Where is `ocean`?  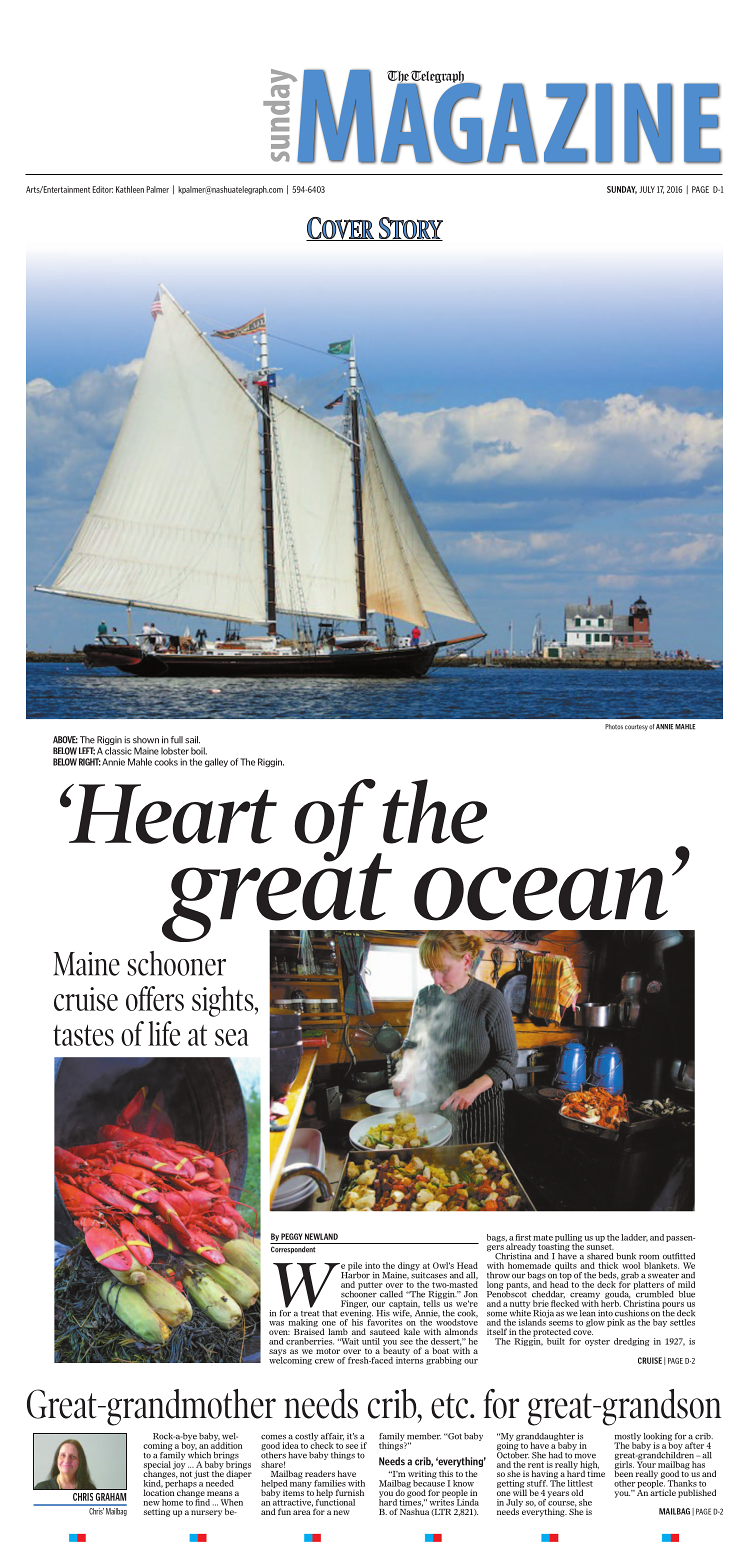 ocean is located at coordinates (541, 894).
